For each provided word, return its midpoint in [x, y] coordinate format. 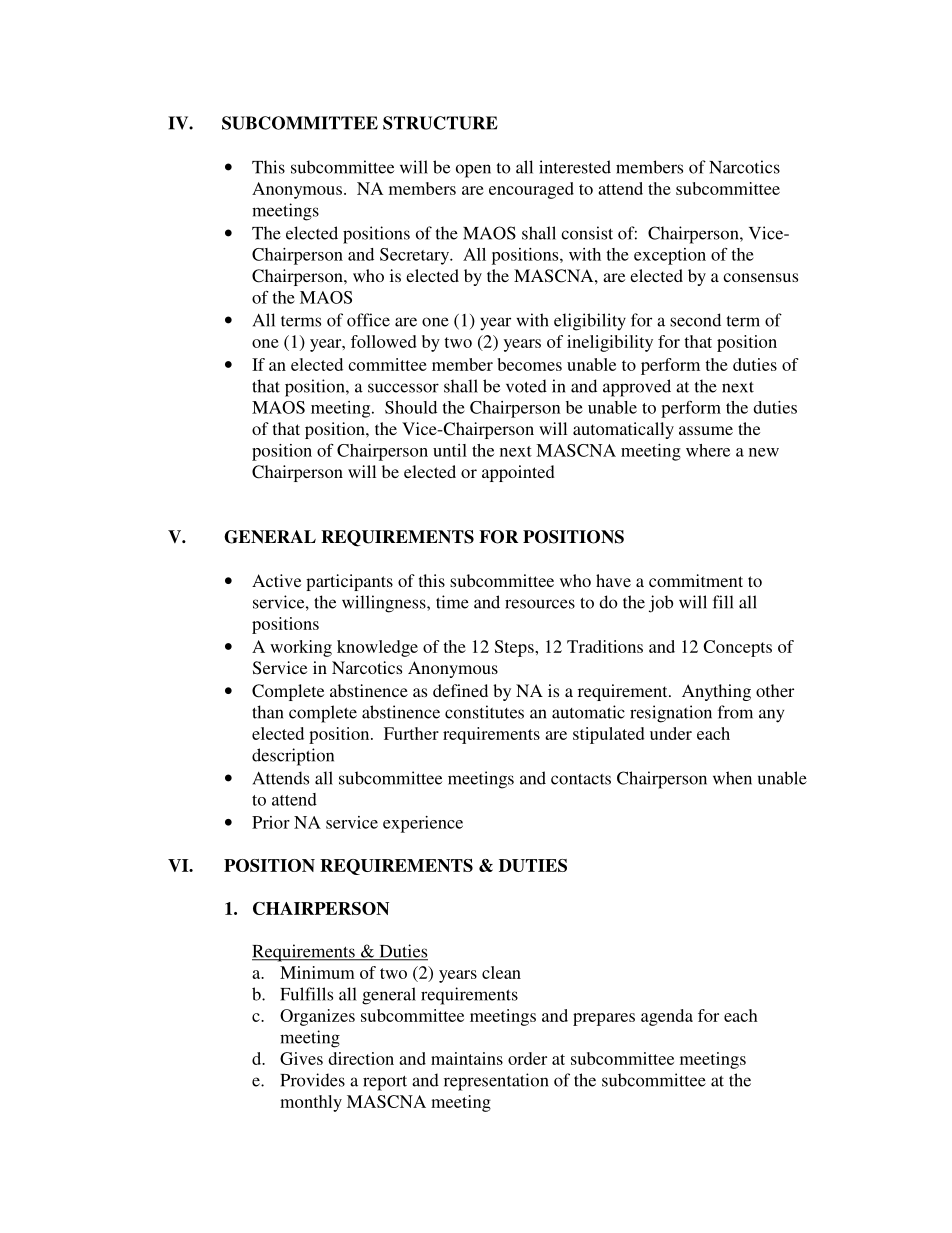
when [732, 778]
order [527, 1058]
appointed [518, 473]
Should [411, 407]
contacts [581, 779]
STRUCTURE [440, 123]
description [293, 757]
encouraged [531, 190]
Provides [312, 1080]
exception [670, 256]
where [708, 450]
